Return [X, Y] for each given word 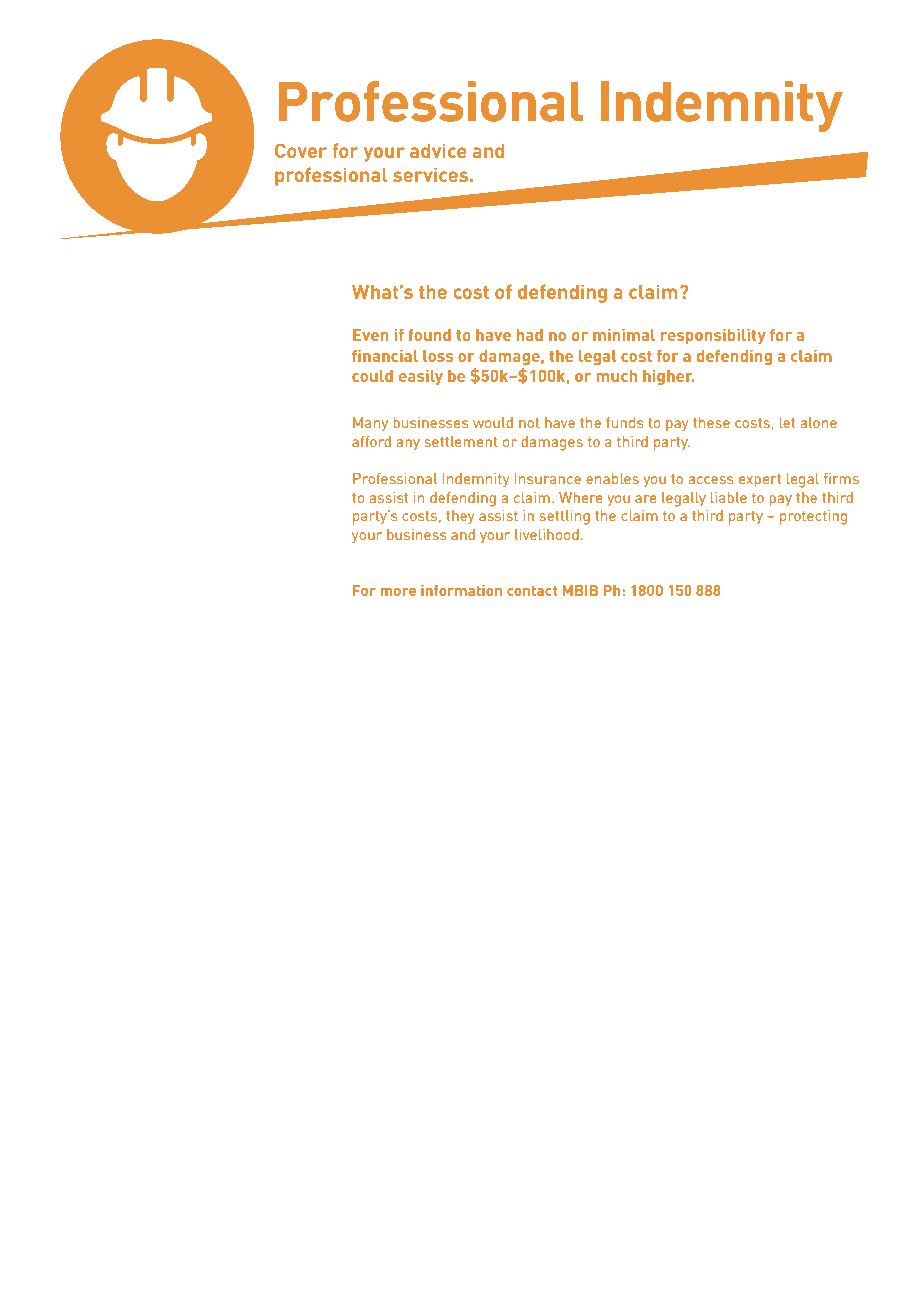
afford [371, 441]
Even [370, 335]
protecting [813, 517]
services [432, 174]
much [616, 376]
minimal [624, 335]
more [398, 592]
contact [532, 590]
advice [438, 150]
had [530, 335]
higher [668, 377]
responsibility [713, 336]
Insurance [548, 478]
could [372, 376]
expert [760, 481]
